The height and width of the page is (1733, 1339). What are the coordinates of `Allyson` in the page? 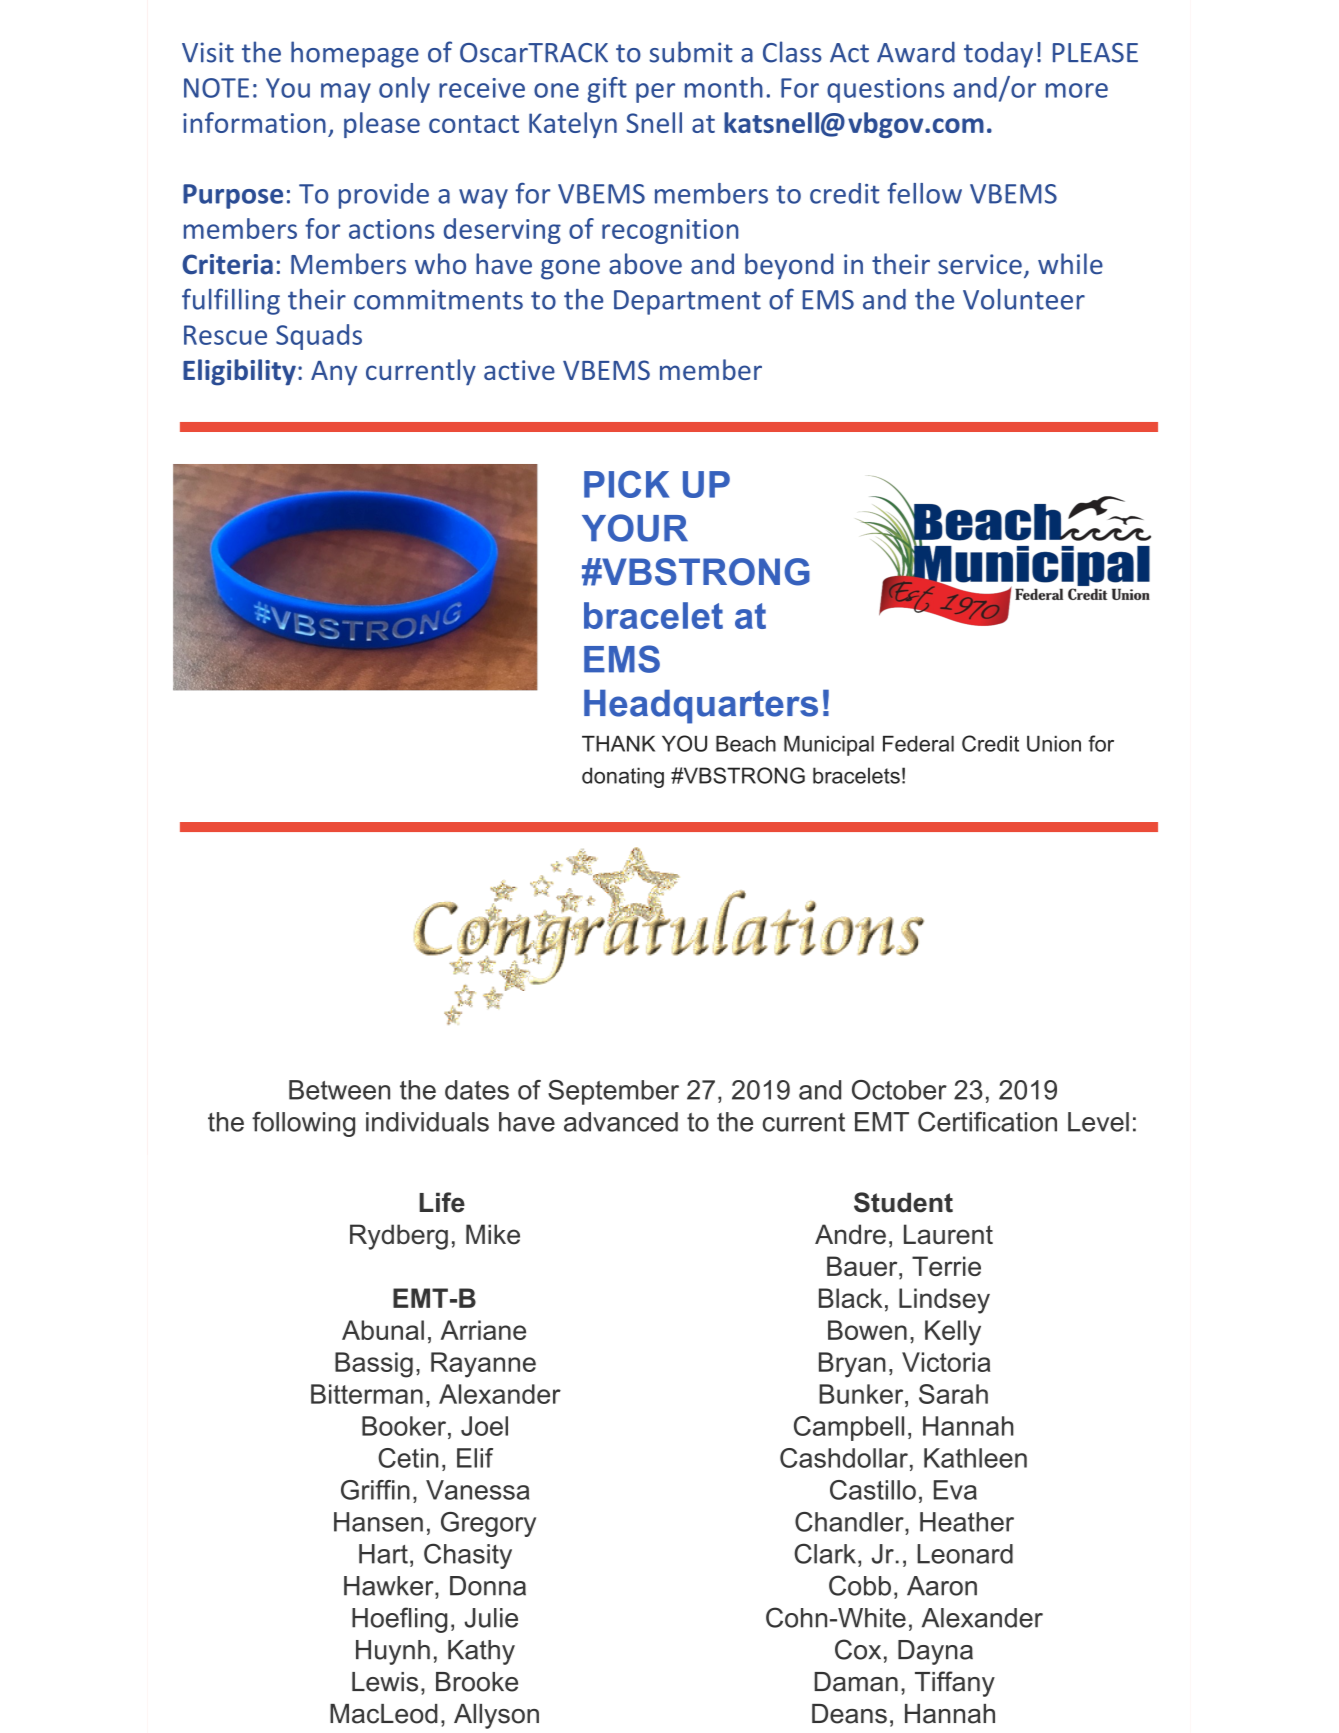 It's located at (496, 1716).
